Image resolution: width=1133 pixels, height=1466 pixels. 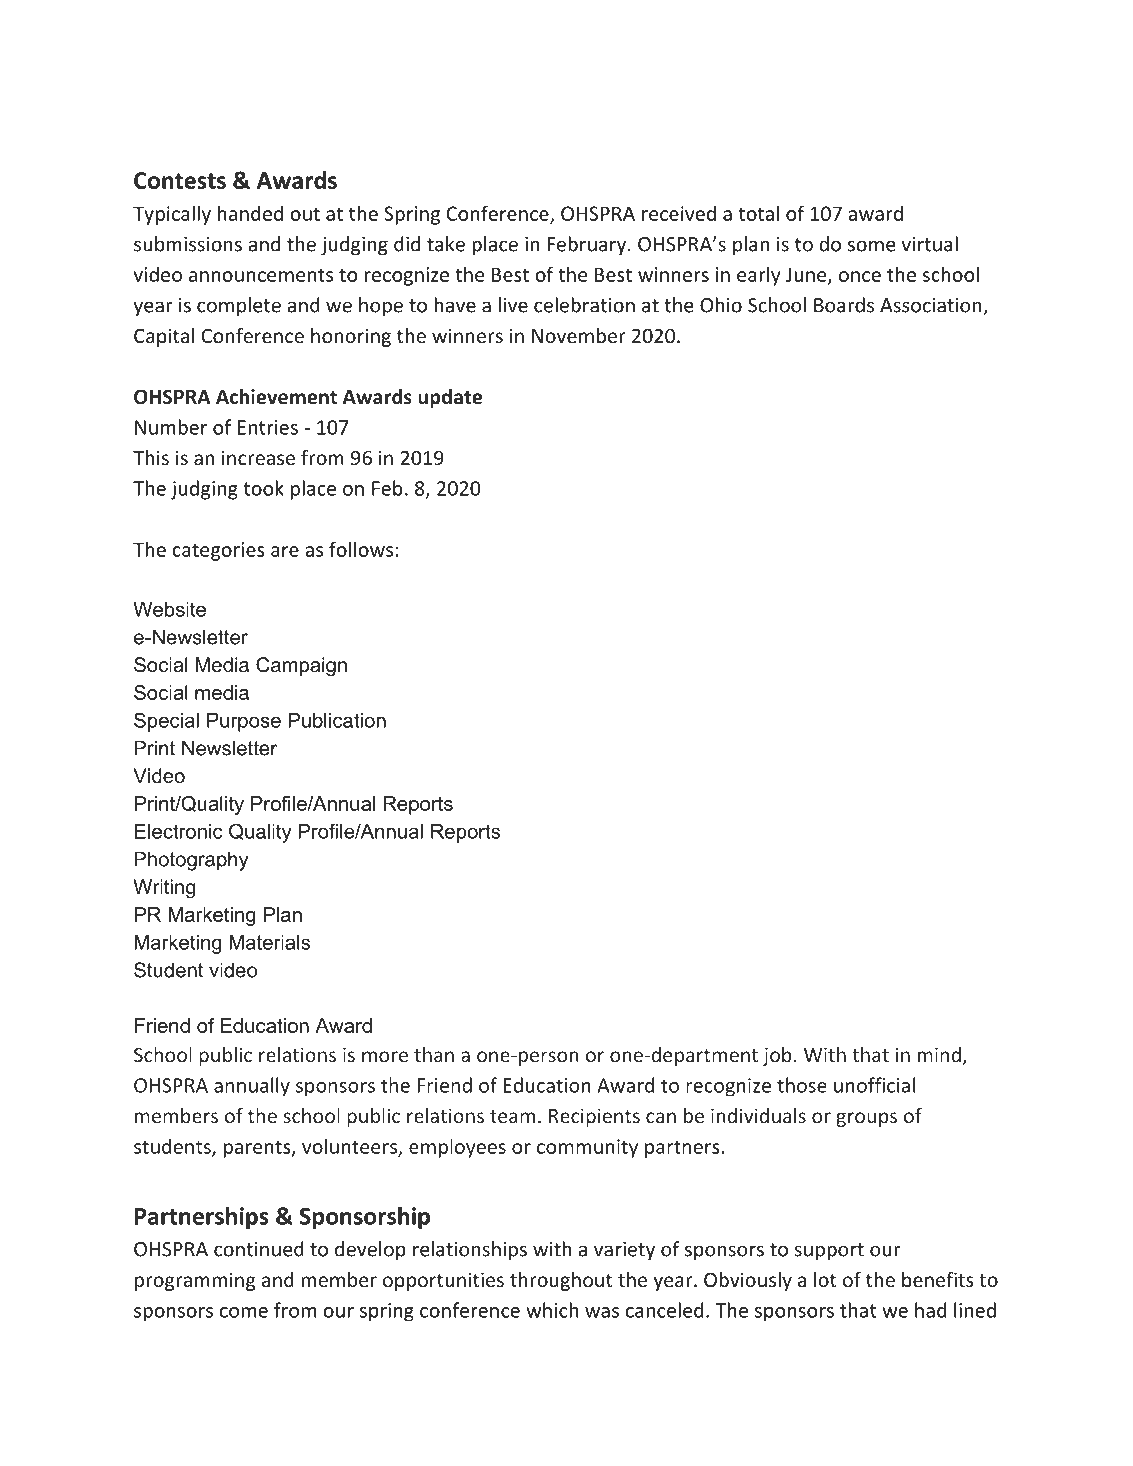 I want to click on Campaign, so click(x=301, y=667).
